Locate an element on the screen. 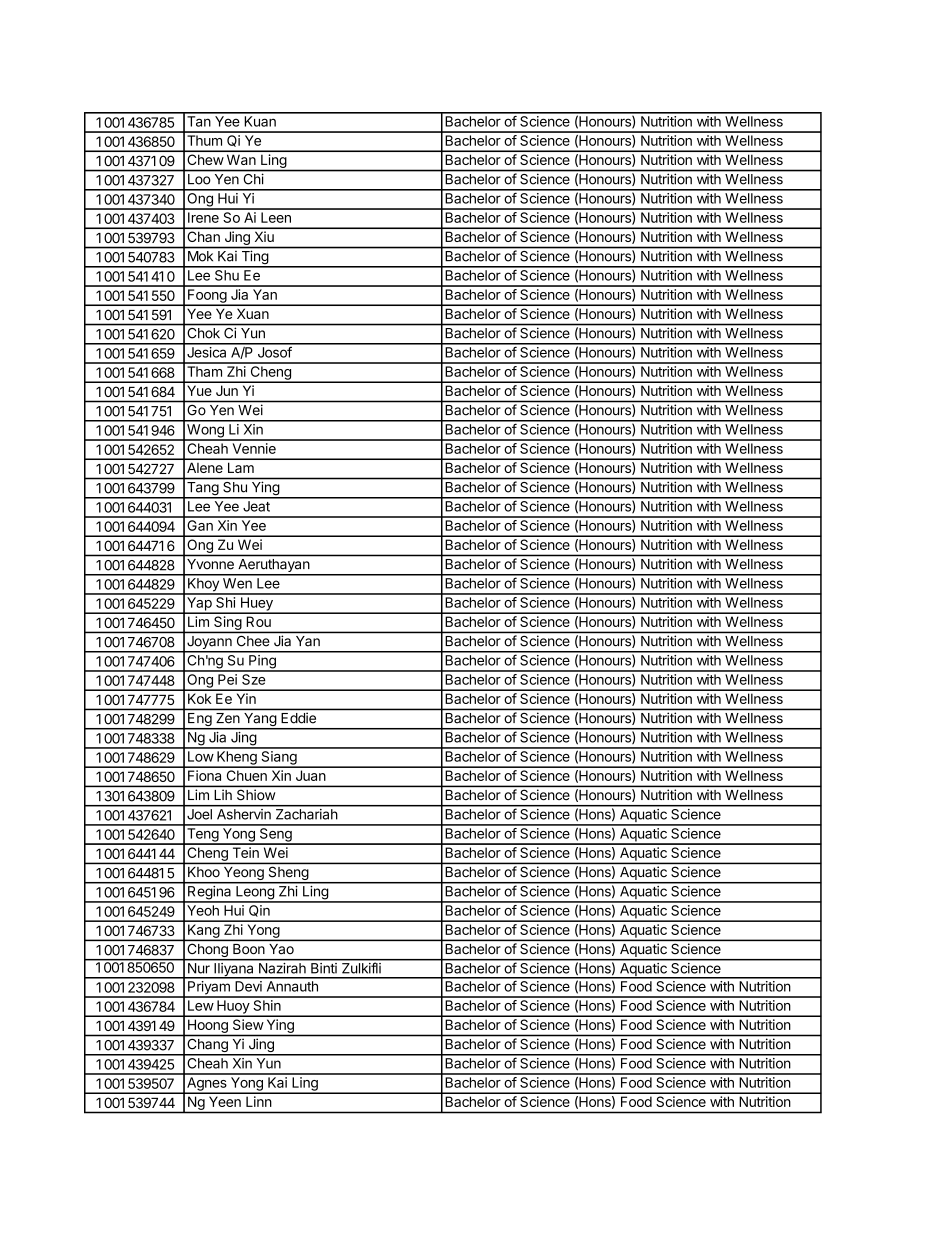  Mok is located at coordinates (200, 256).
